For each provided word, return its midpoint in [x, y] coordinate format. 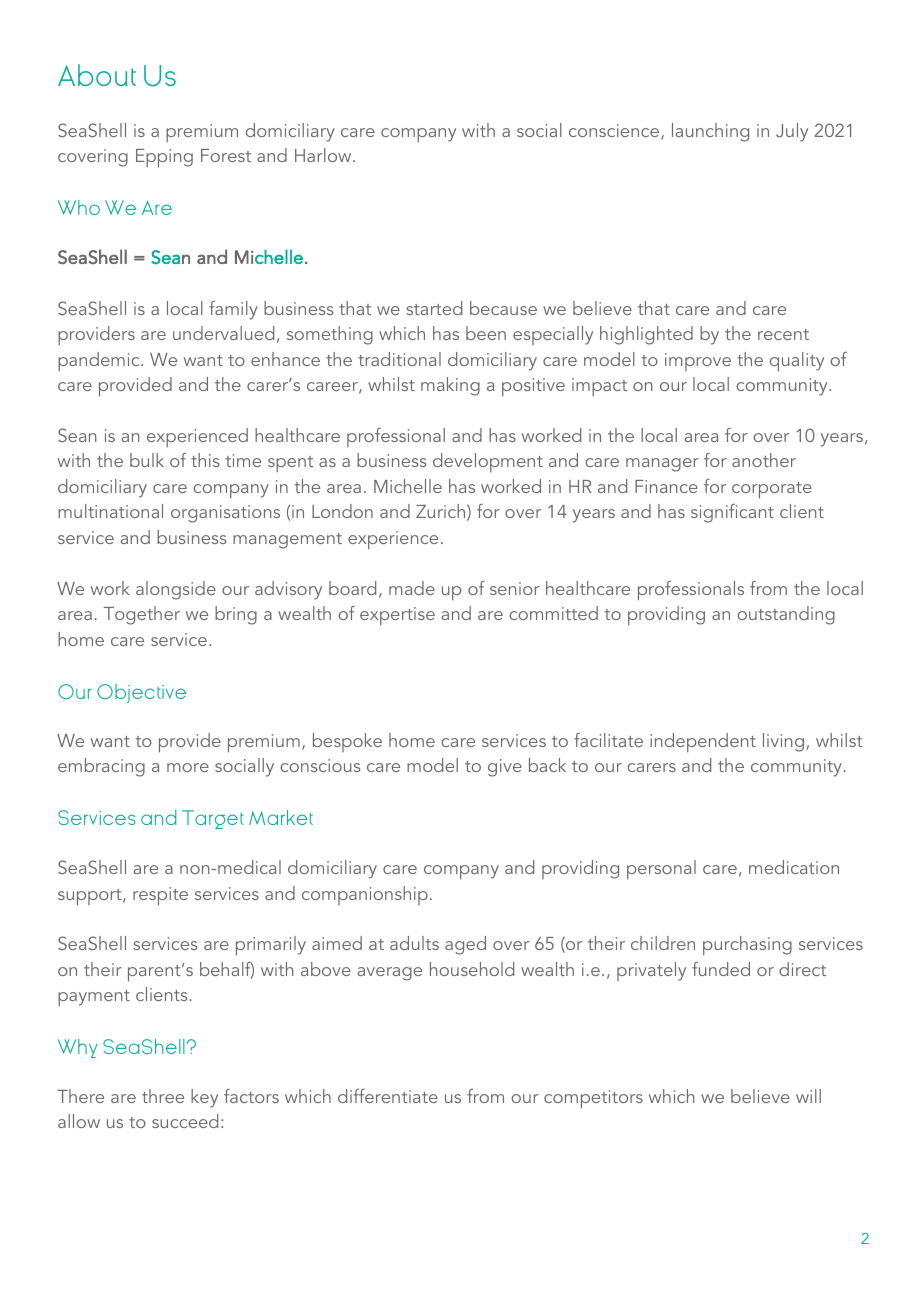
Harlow [324, 155]
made [412, 588]
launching [710, 132]
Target [213, 819]
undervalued [223, 333]
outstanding [786, 615]
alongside [176, 590]
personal [661, 870]
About [97, 75]
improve [698, 362]
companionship [365, 895]
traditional [399, 359]
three [163, 1096]
